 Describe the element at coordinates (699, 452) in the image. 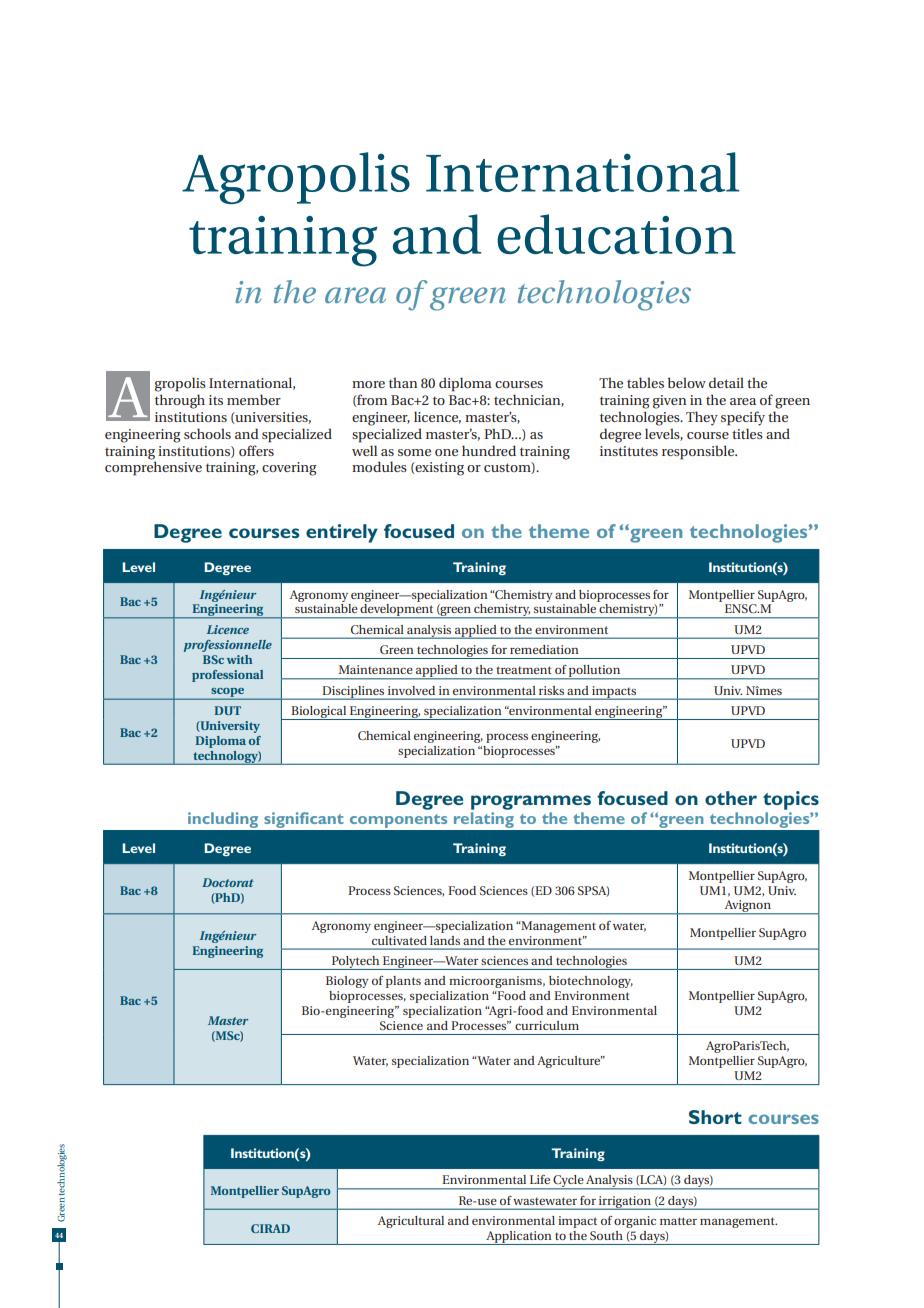

I see `responsible` at that location.
